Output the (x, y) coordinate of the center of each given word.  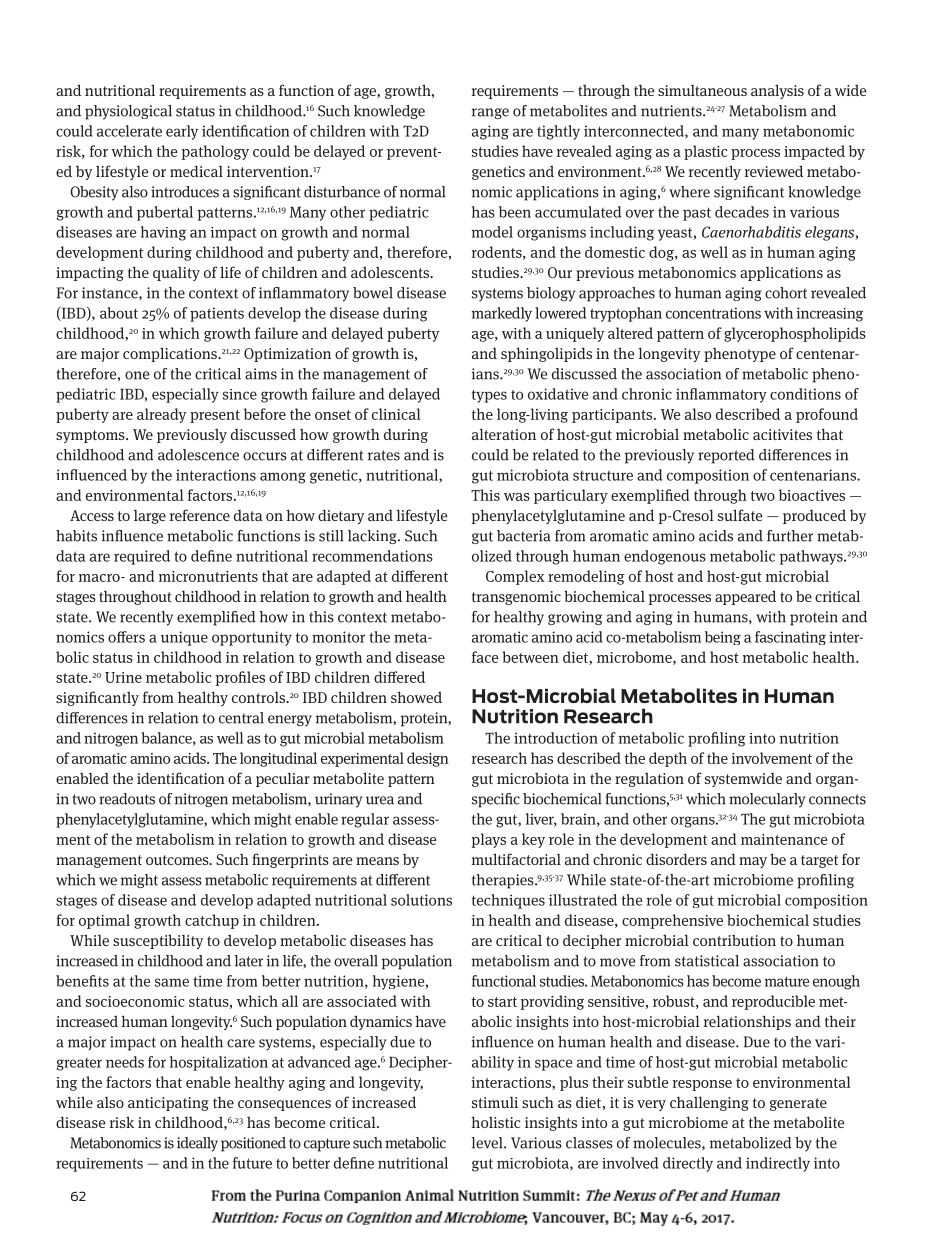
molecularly (767, 800)
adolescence (198, 455)
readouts (127, 799)
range (490, 113)
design (428, 759)
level (488, 1143)
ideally (197, 1144)
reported (726, 456)
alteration (504, 434)
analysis (777, 91)
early (182, 132)
